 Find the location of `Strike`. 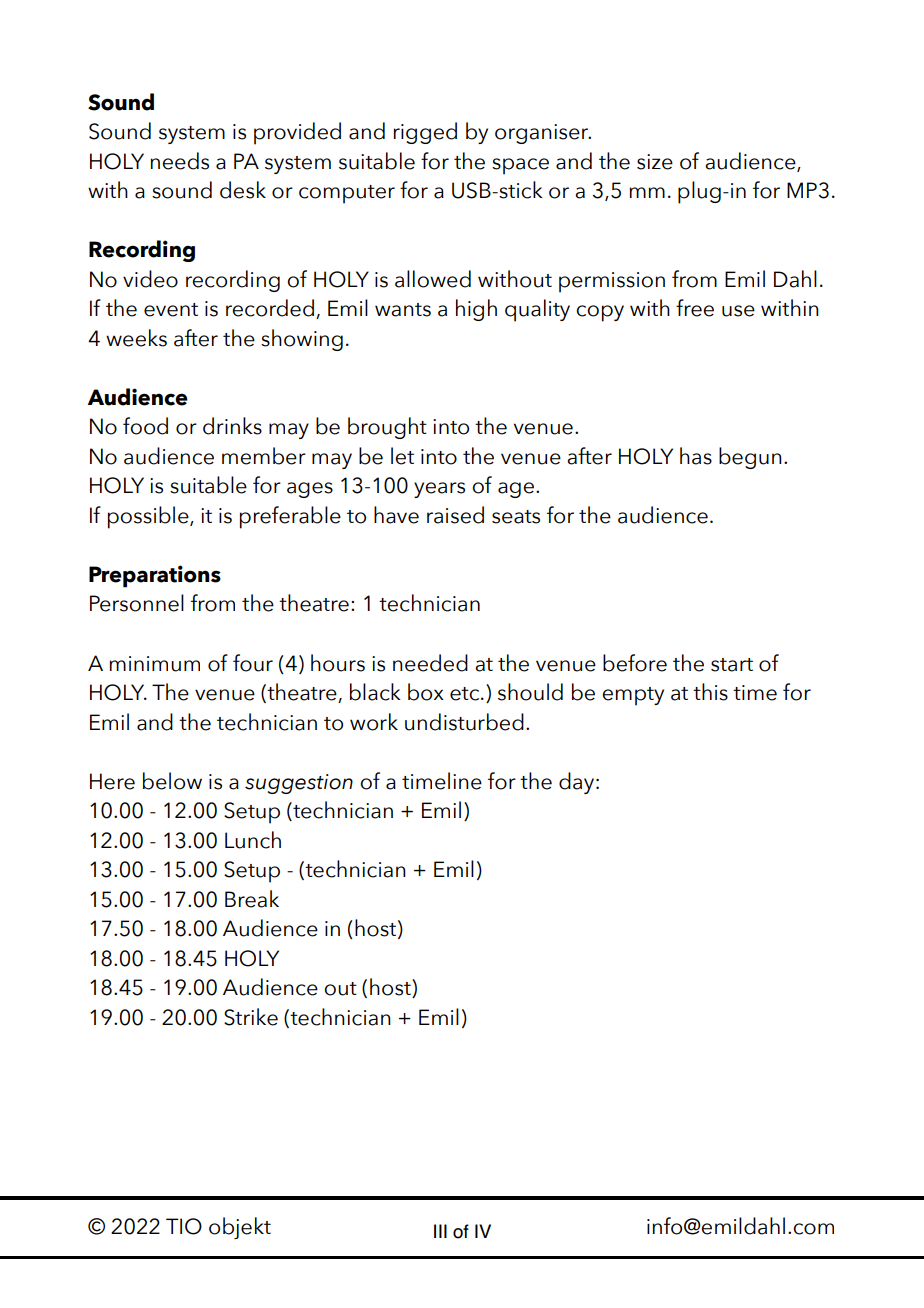

Strike is located at coordinates (251, 1017).
